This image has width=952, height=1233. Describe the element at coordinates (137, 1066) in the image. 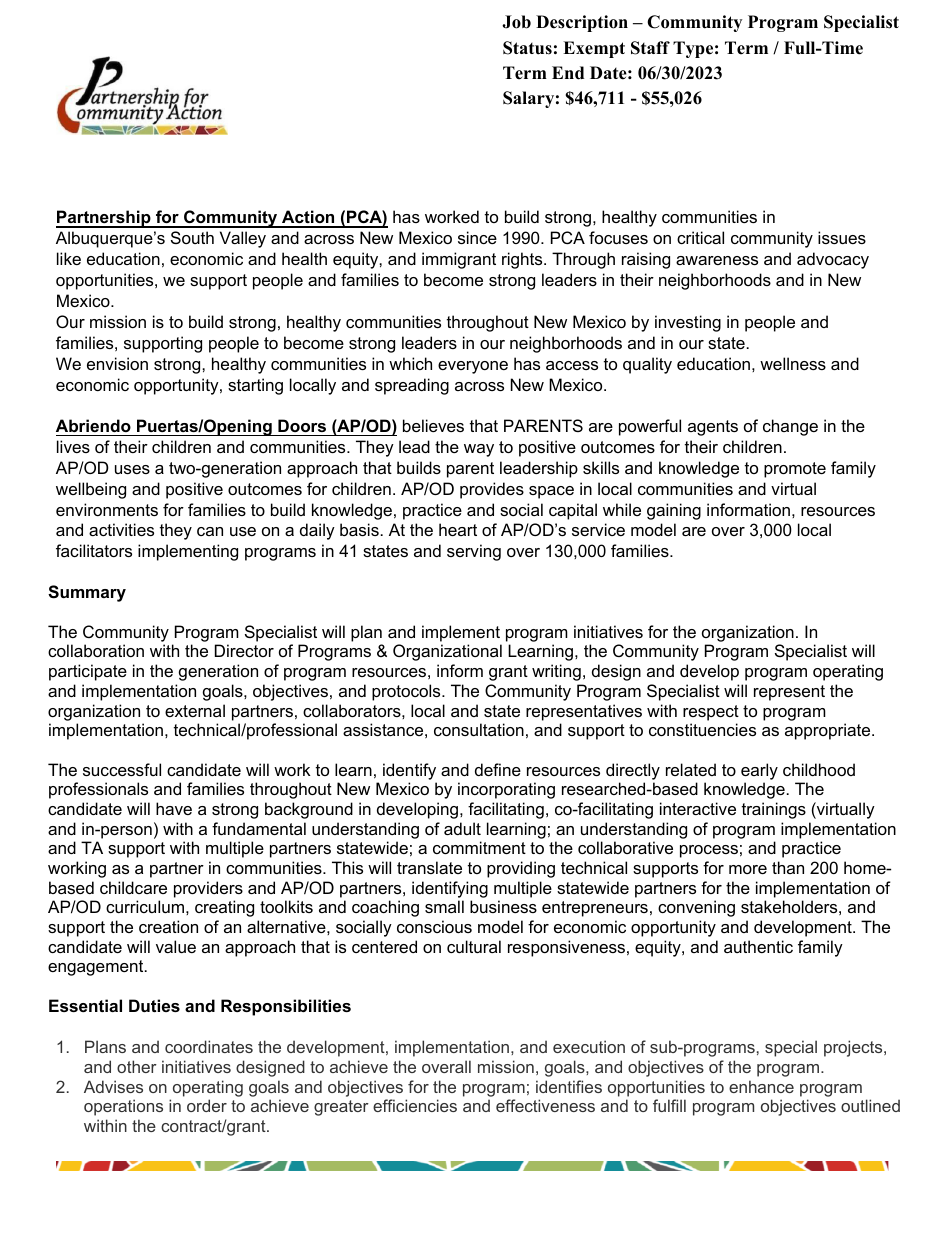

I see `other` at that location.
